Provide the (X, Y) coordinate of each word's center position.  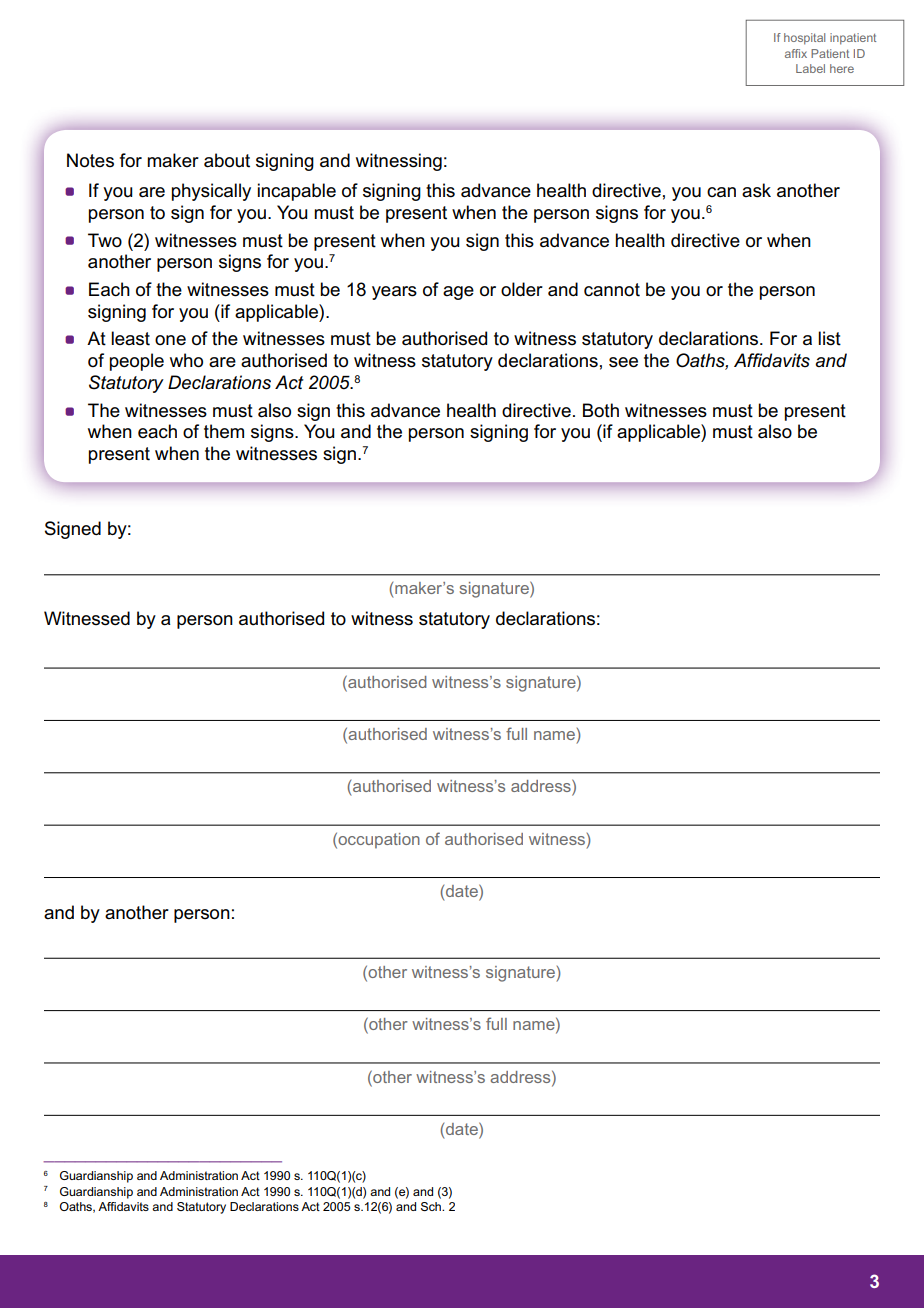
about (227, 160)
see (623, 362)
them (224, 431)
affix (796, 53)
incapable (297, 192)
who (186, 360)
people (137, 362)
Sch (432, 1206)
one (170, 340)
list (829, 338)
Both (601, 410)
